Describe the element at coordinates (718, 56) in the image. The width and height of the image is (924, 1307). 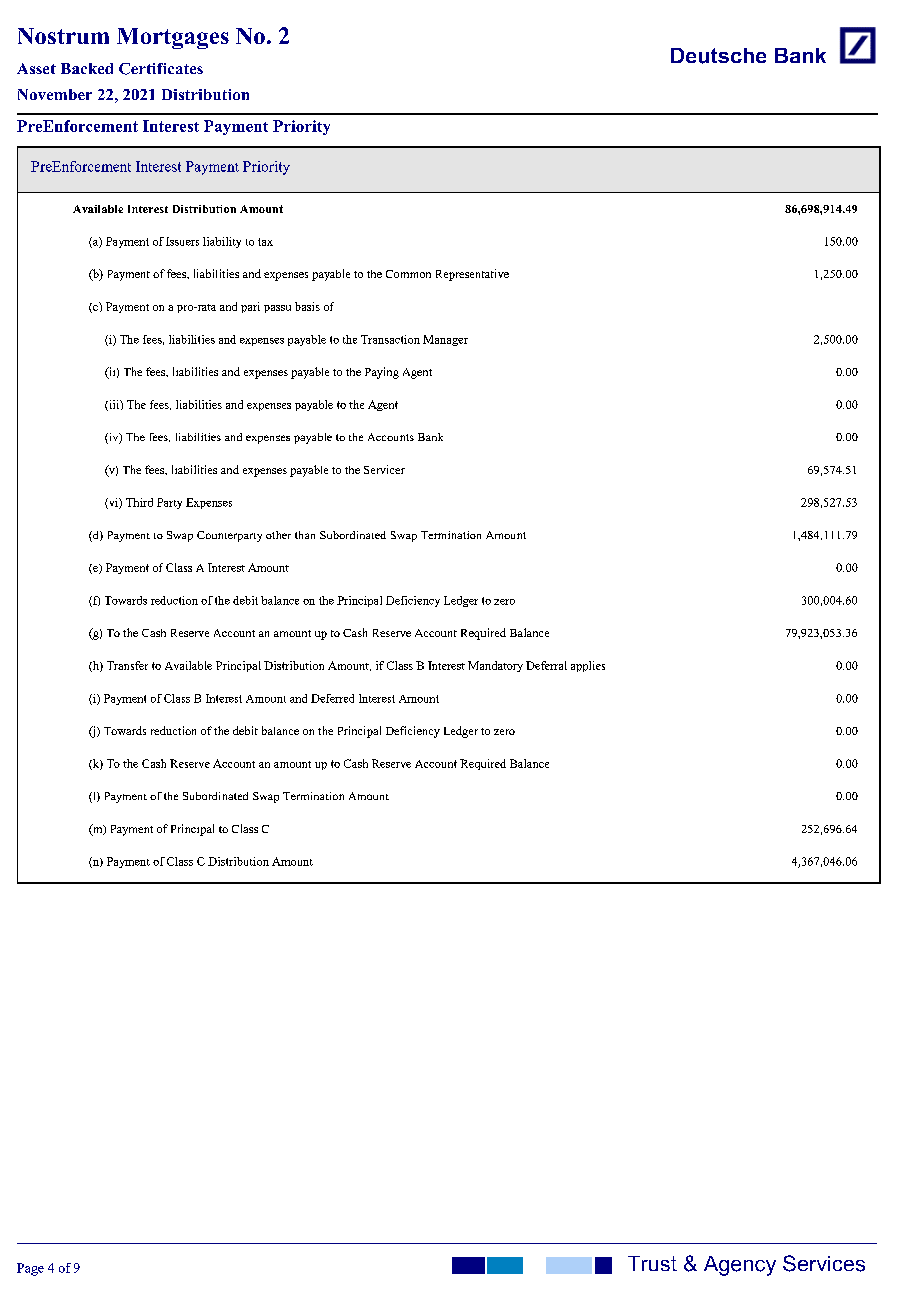
I see `Deutsche` at that location.
